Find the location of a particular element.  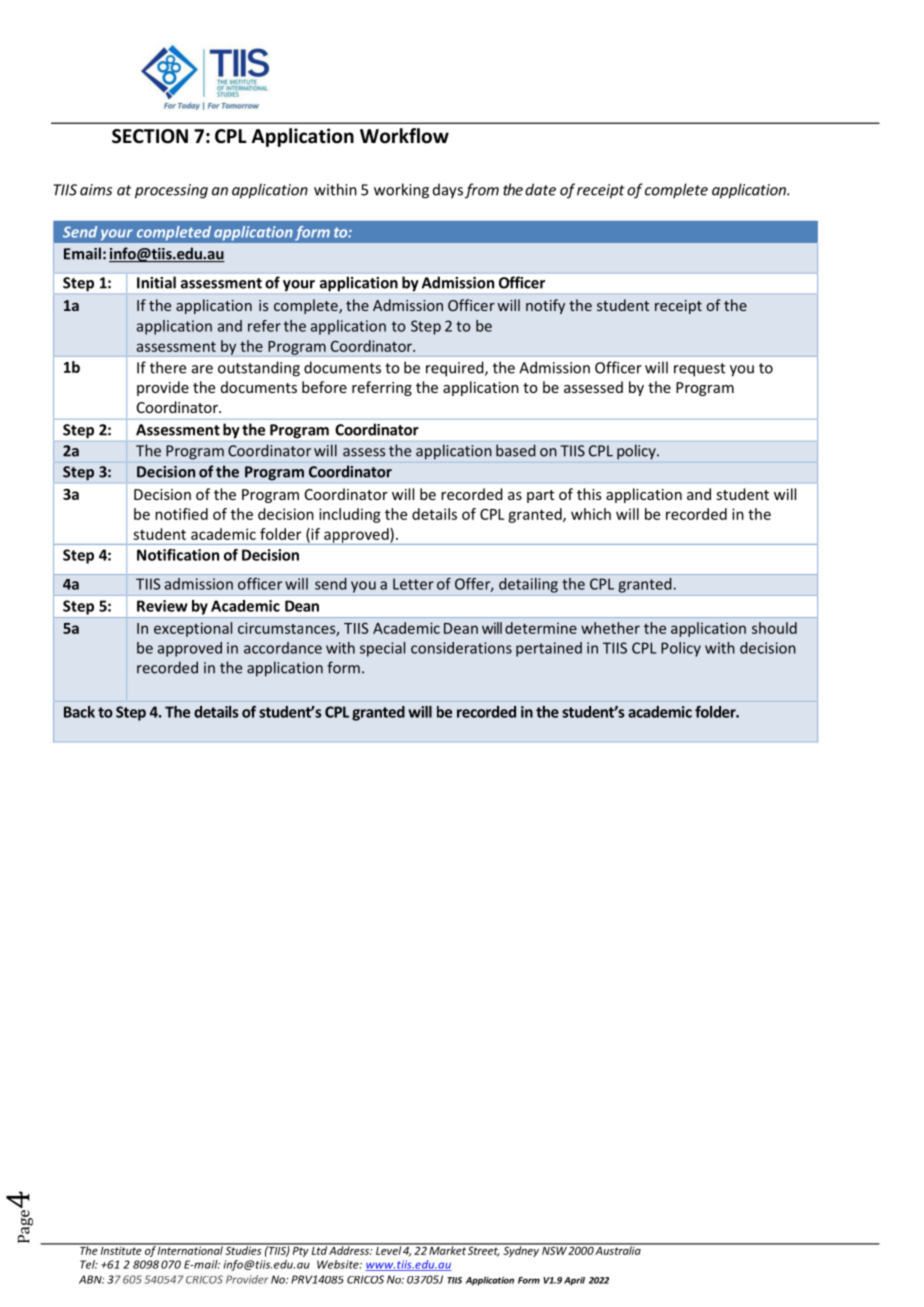

pertained is located at coordinates (549, 649).
